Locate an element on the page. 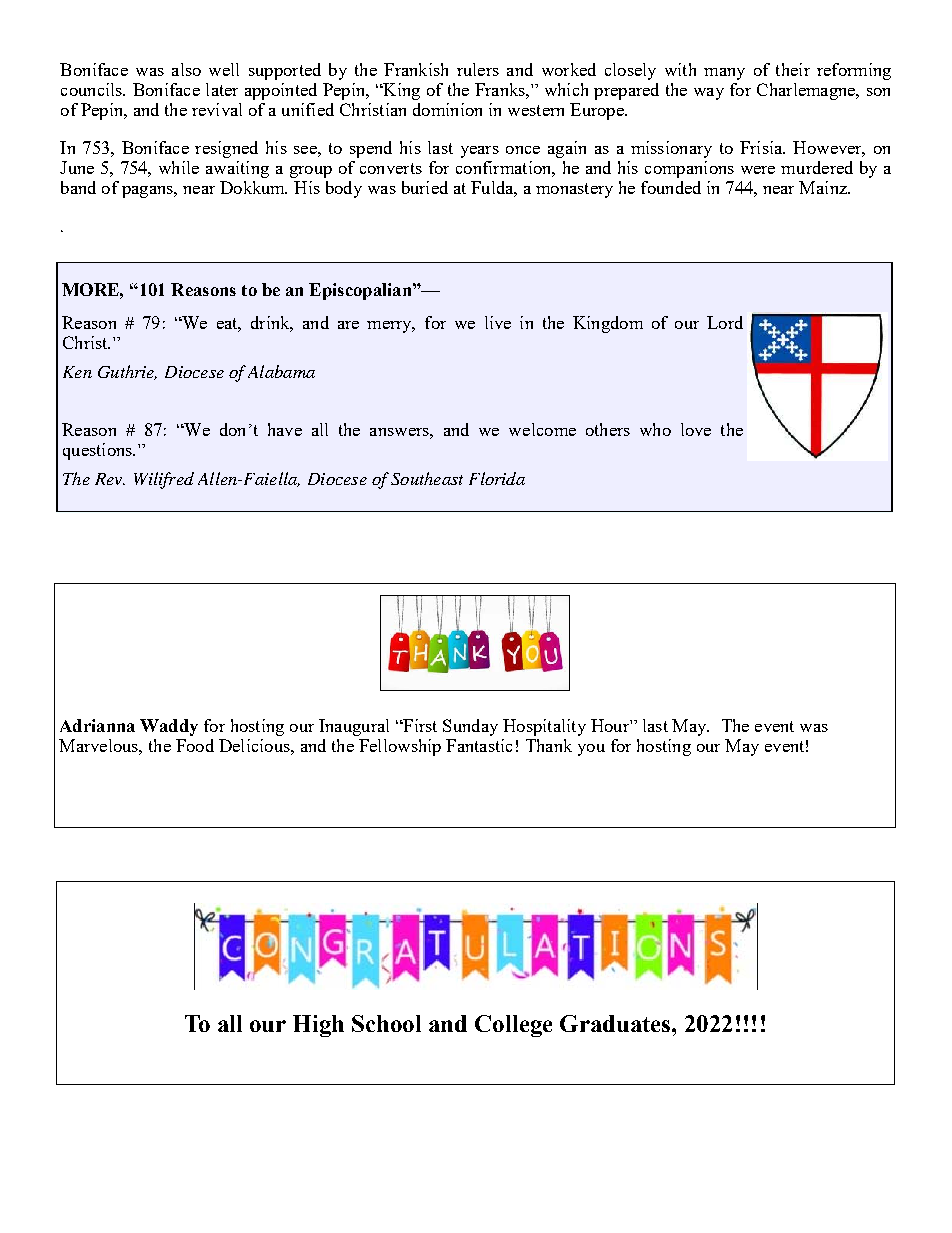  live is located at coordinates (498, 322).
